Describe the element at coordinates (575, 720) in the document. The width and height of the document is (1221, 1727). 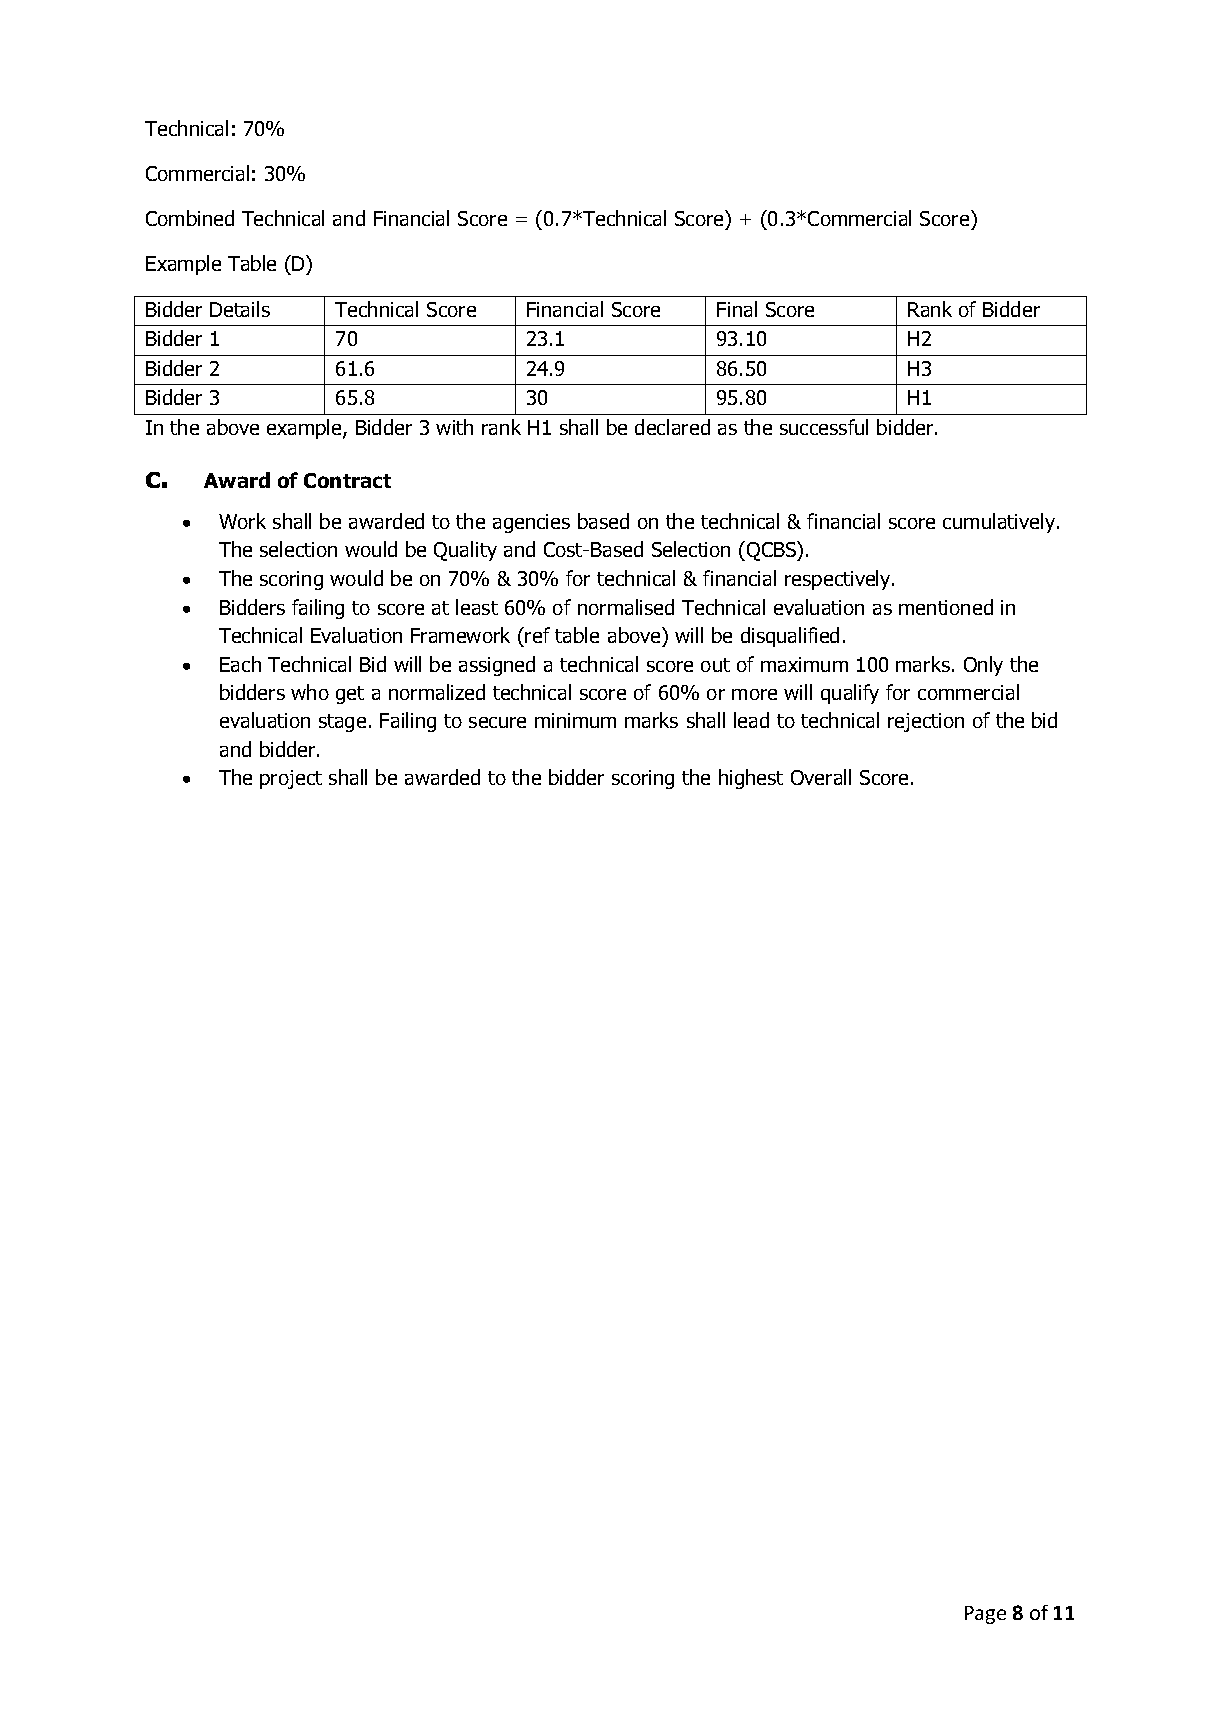
I see `minimum` at that location.
